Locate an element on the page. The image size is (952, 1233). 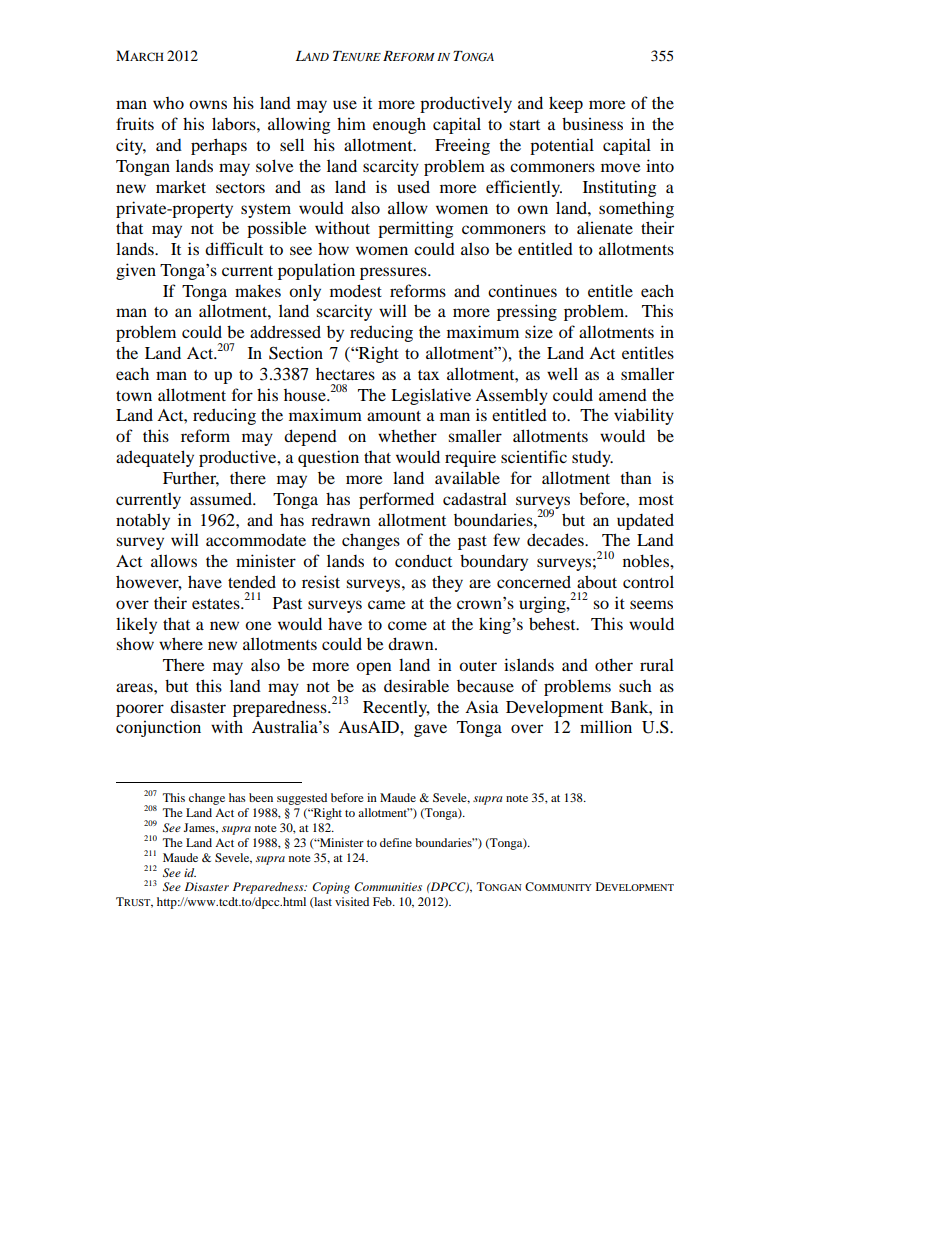
been is located at coordinates (261, 797).
